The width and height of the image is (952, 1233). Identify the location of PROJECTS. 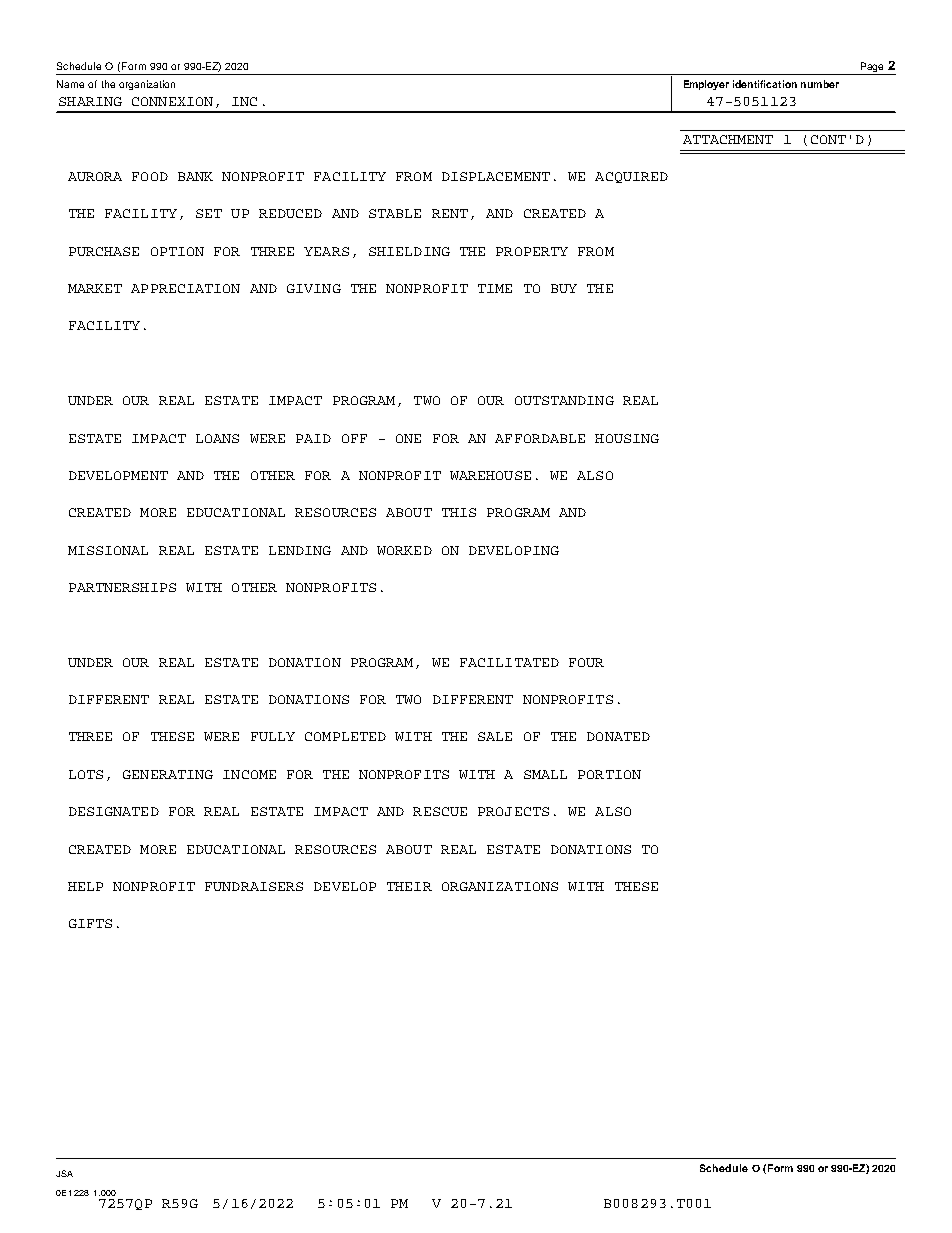
(513, 811).
